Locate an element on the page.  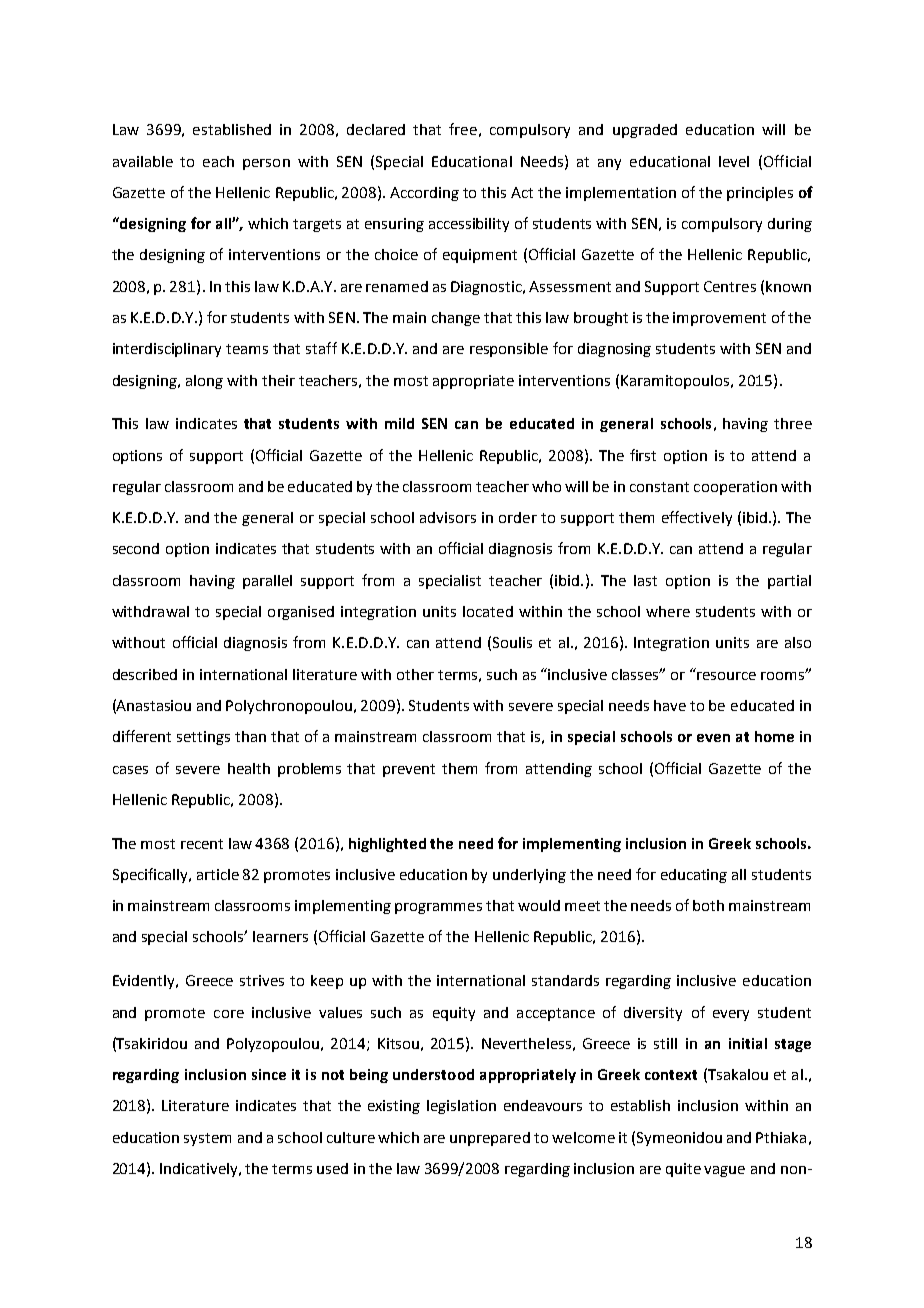
advisors is located at coordinates (448, 517).
